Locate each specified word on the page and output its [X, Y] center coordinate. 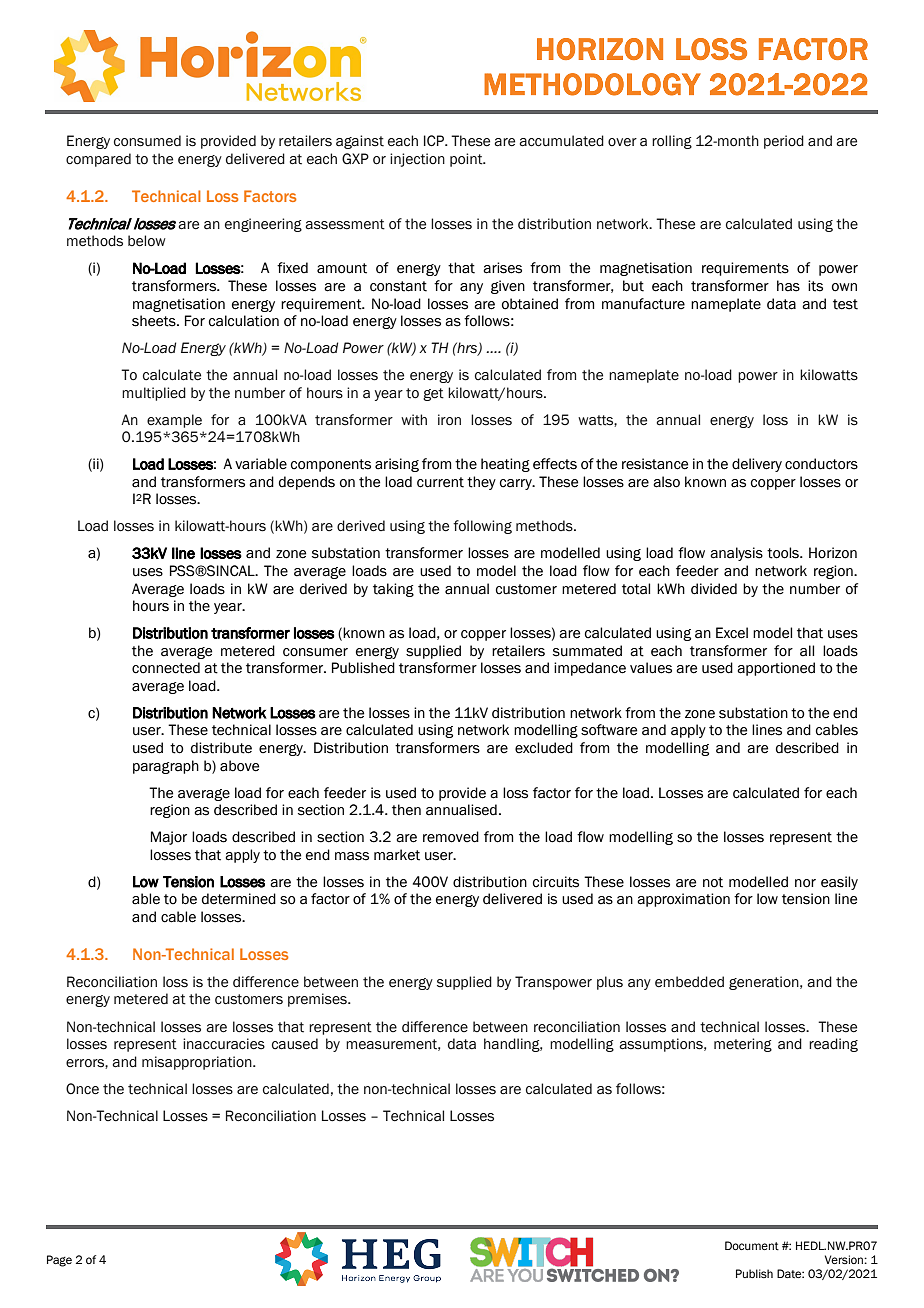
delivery [757, 465]
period [784, 142]
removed [451, 837]
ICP [435, 141]
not [713, 882]
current [440, 482]
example [174, 421]
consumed [147, 141]
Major [169, 838]
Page [59, 1261]
